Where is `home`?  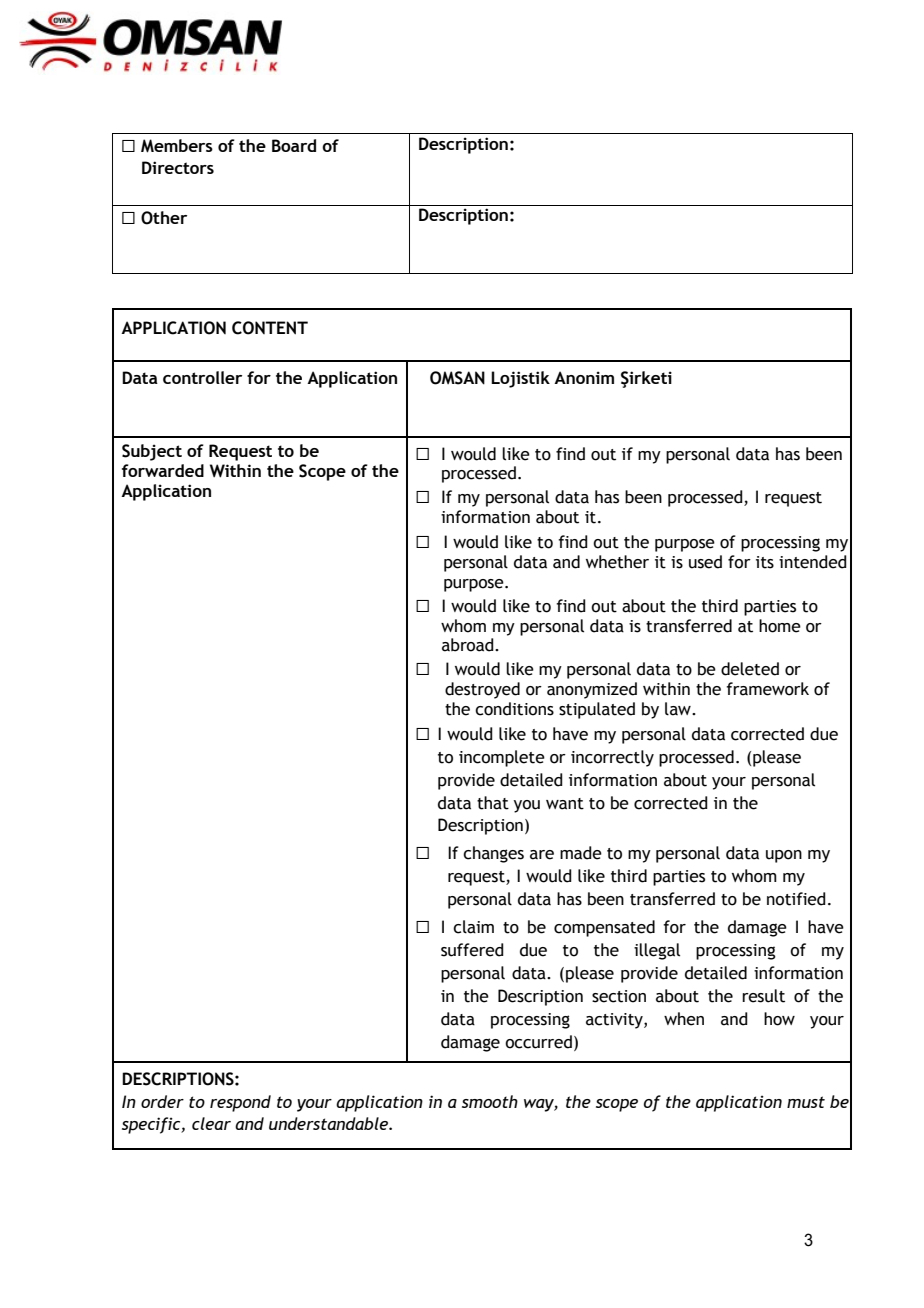
home is located at coordinates (780, 626).
